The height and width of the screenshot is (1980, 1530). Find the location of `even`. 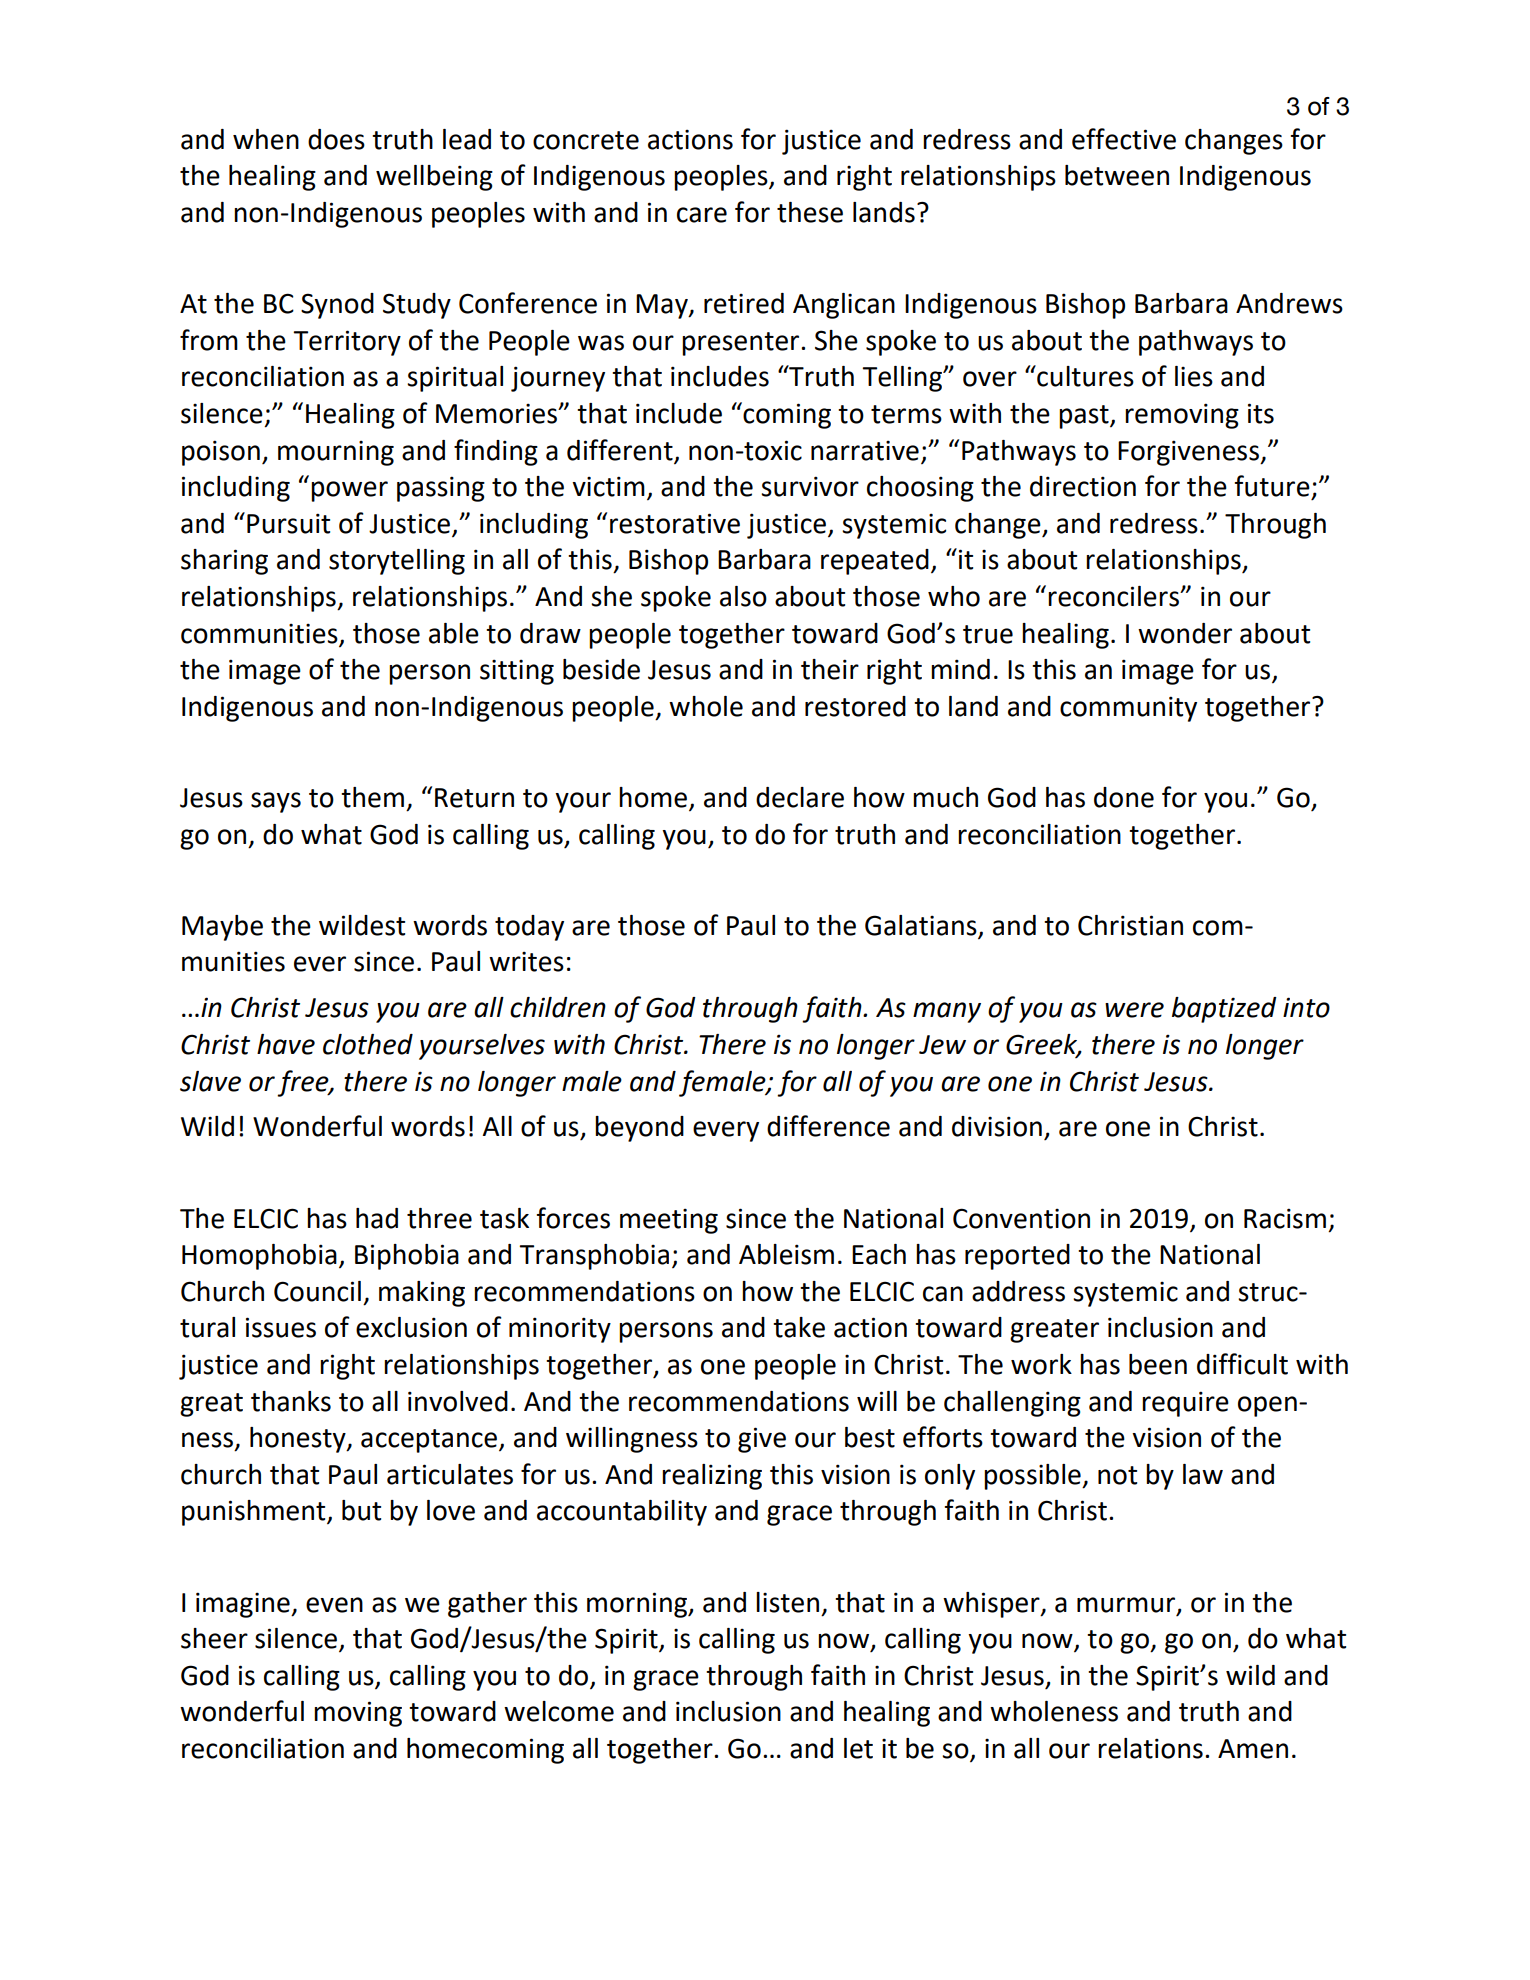

even is located at coordinates (334, 1605).
